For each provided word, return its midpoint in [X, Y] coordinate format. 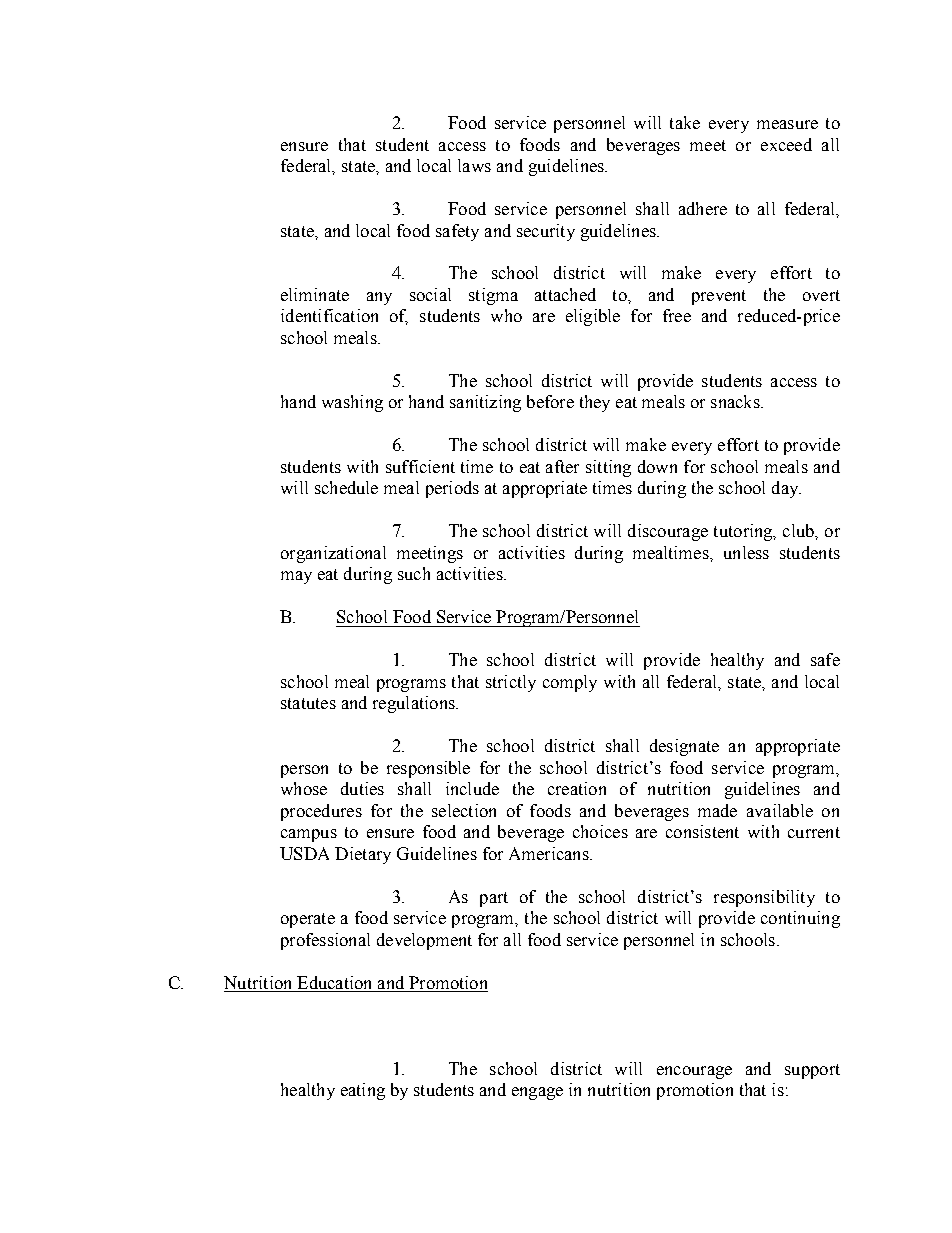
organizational [333, 554]
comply [570, 683]
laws [474, 165]
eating [363, 1091]
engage [537, 1093]
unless [746, 552]
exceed [786, 144]
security [546, 232]
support [812, 1071]
